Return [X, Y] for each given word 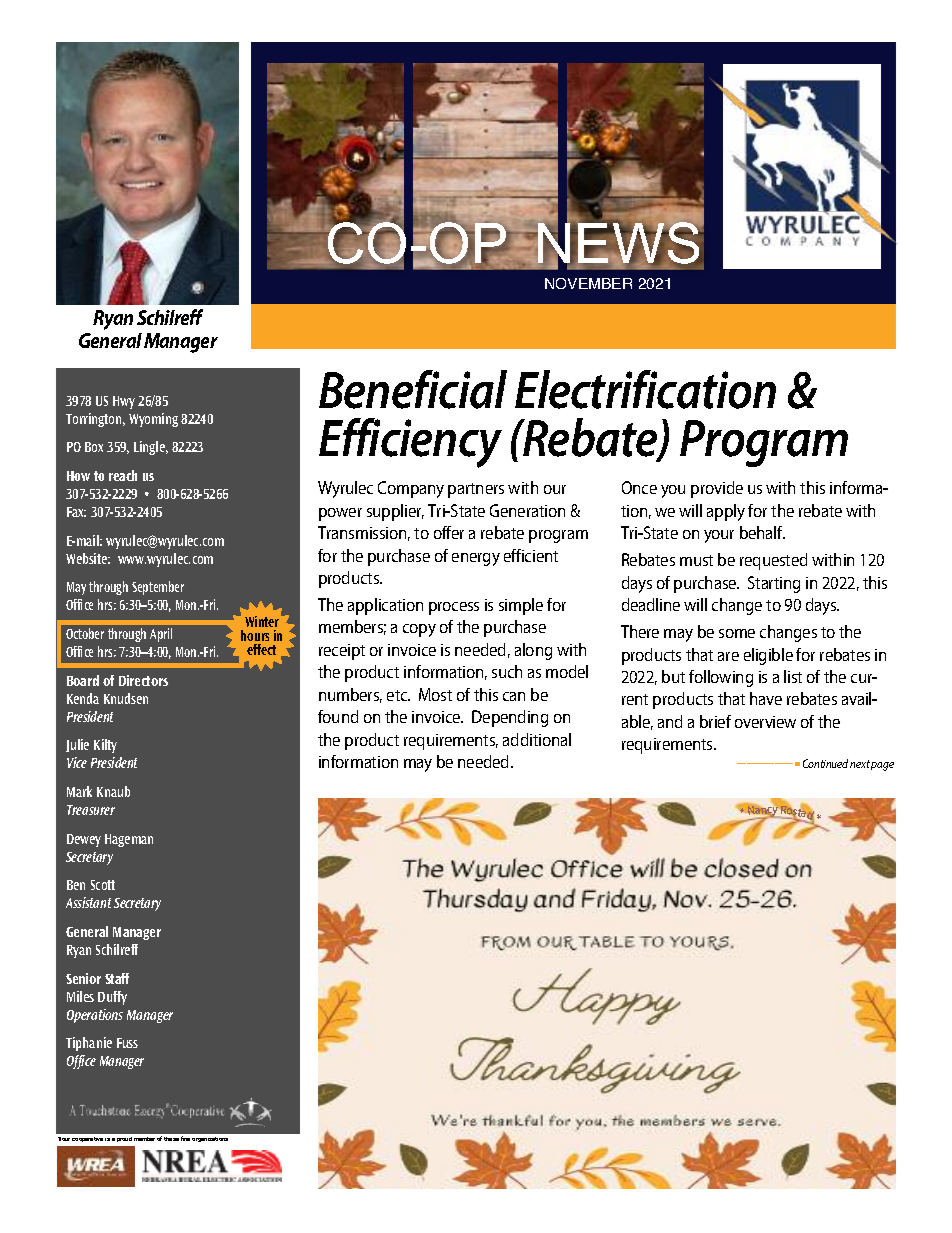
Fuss [127, 1043]
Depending [510, 718]
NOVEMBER [588, 283]
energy [476, 559]
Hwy [124, 402]
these [171, 1139]
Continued [825, 763]
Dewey [84, 840]
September [158, 588]
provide [717, 489]
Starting [774, 584]
